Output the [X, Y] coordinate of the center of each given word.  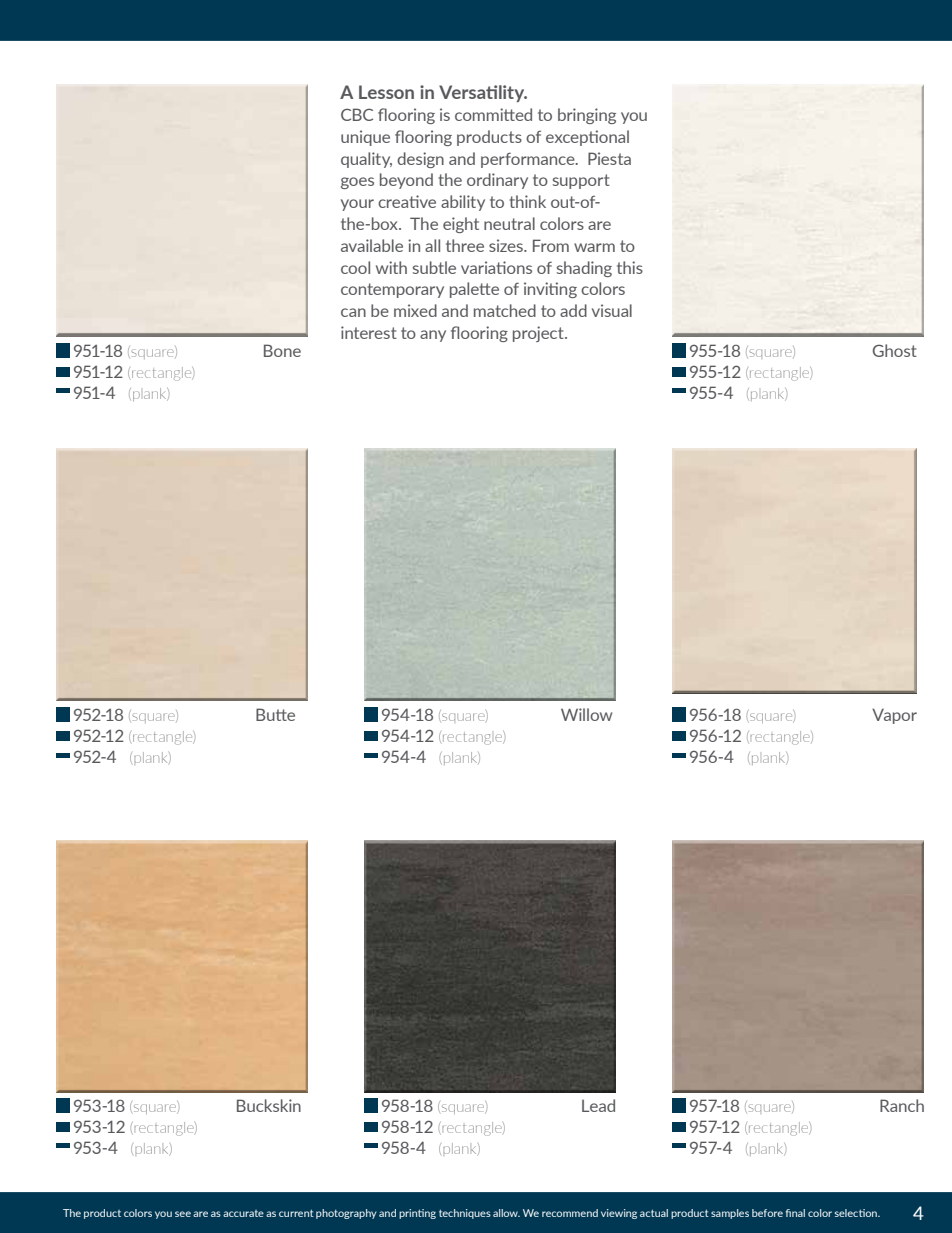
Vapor [894, 716]
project [539, 334]
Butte [275, 714]
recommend [570, 1213]
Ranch [902, 1105]
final [795, 1213]
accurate [243, 1213]
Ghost [895, 350]
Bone [282, 350]
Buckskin [269, 1105]
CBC [357, 114]
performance [529, 160]
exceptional [587, 138]
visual [612, 310]
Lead [598, 1105]
